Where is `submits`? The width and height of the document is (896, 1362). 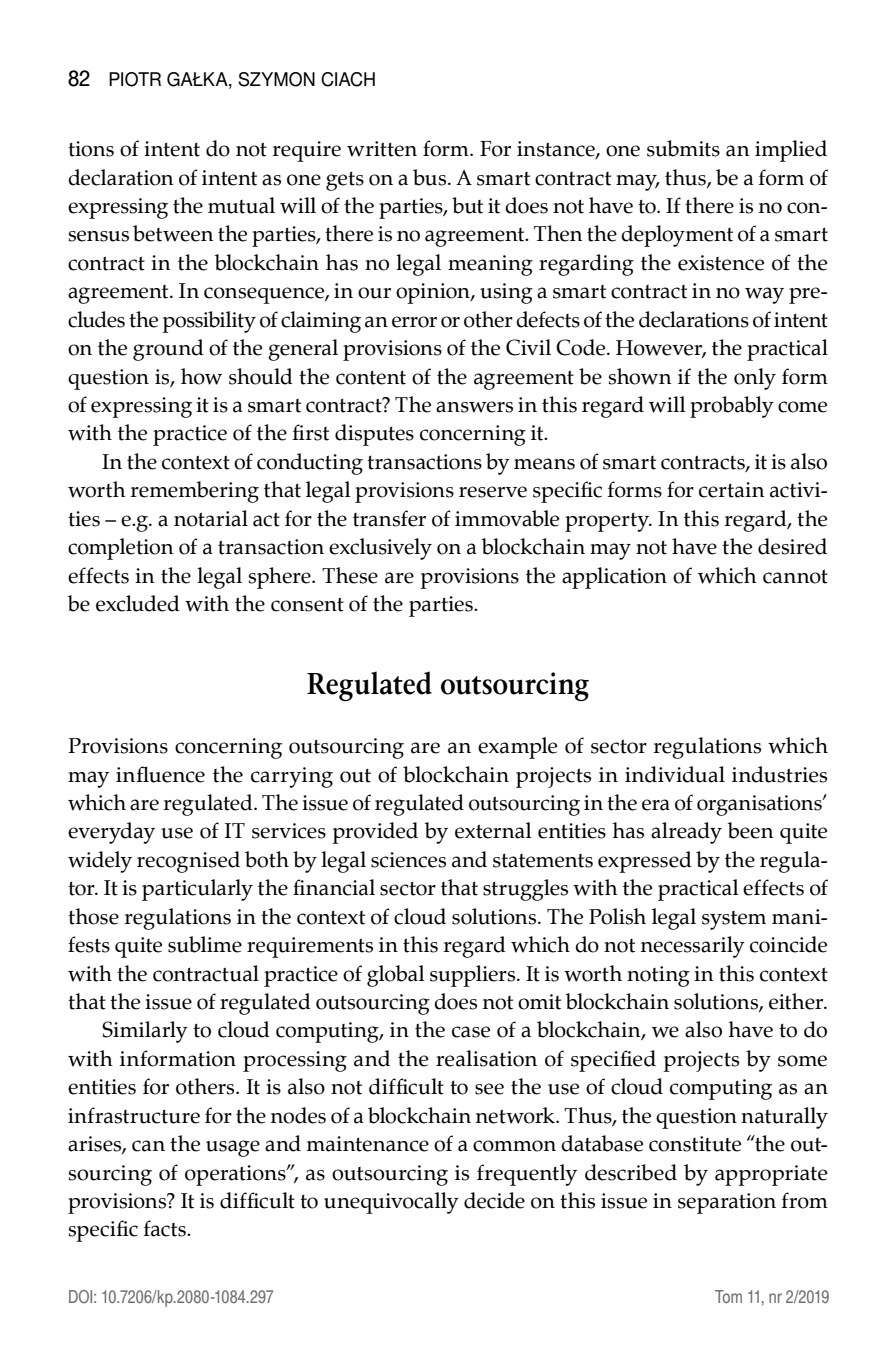 submits is located at coordinates (683, 148).
